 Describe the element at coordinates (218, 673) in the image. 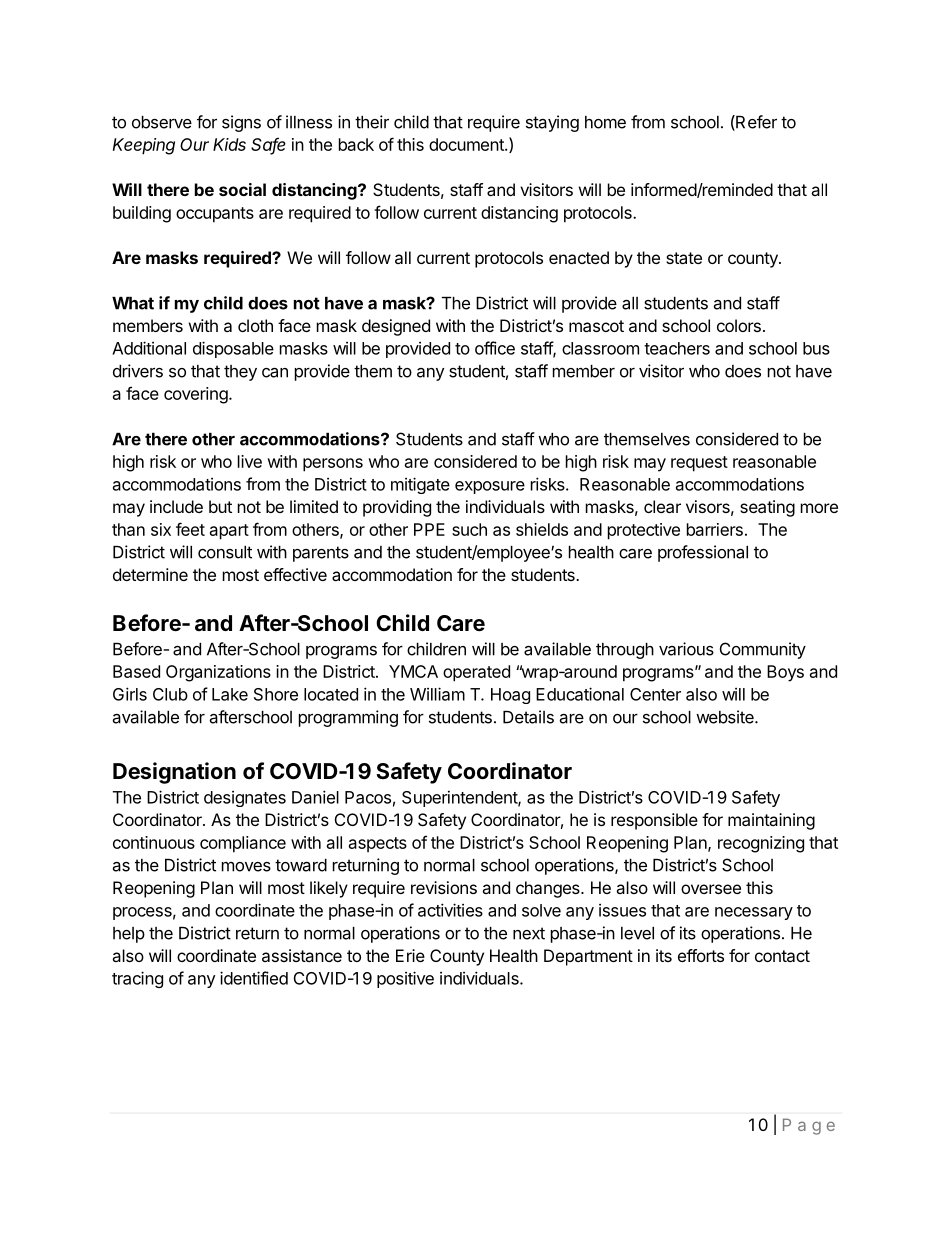

I see `Organizations` at that location.
